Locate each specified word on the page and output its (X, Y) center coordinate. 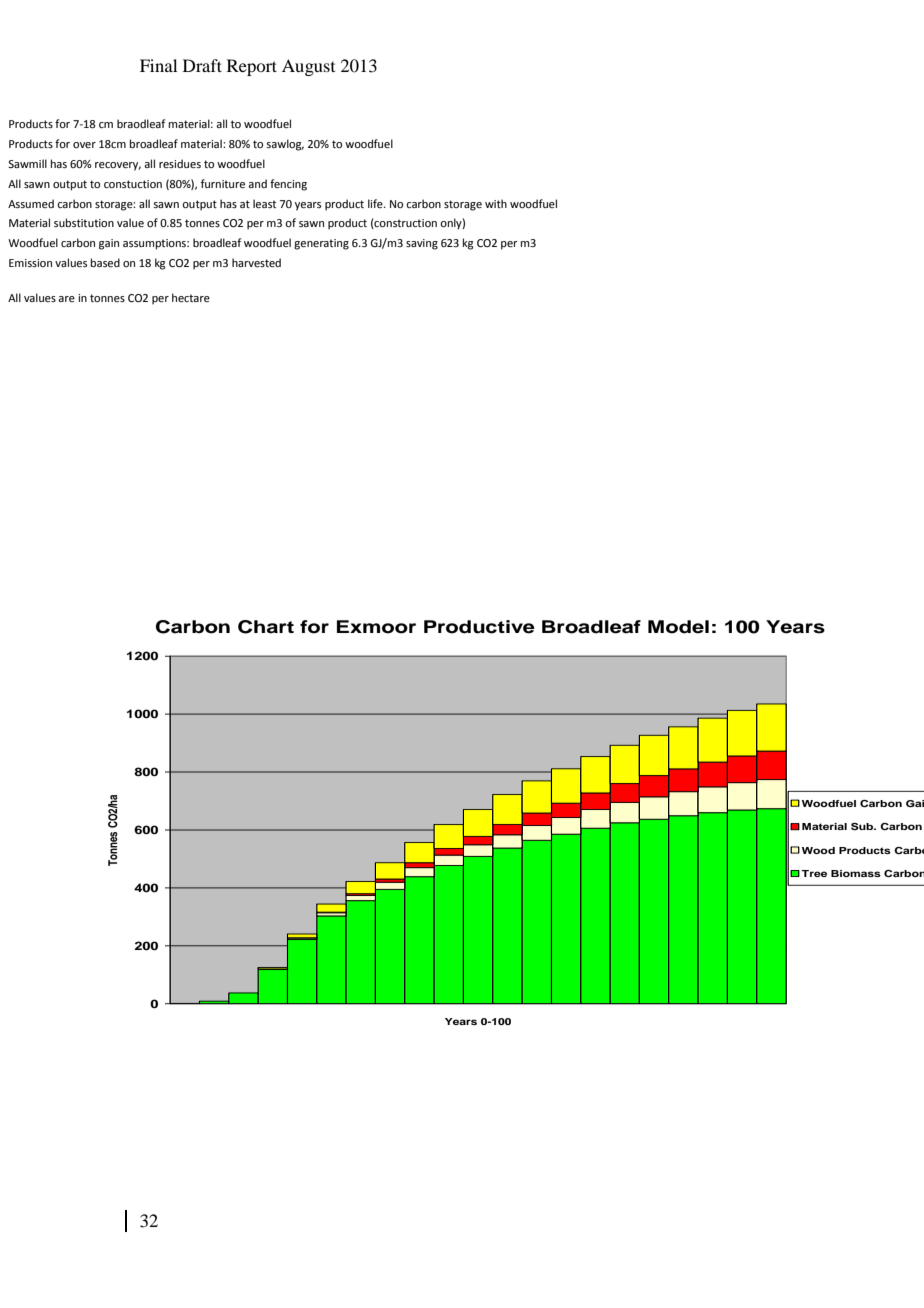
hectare (191, 297)
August (308, 67)
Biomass (856, 873)
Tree (814, 873)
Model (678, 627)
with (496, 203)
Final (158, 65)
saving (422, 244)
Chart (266, 627)
